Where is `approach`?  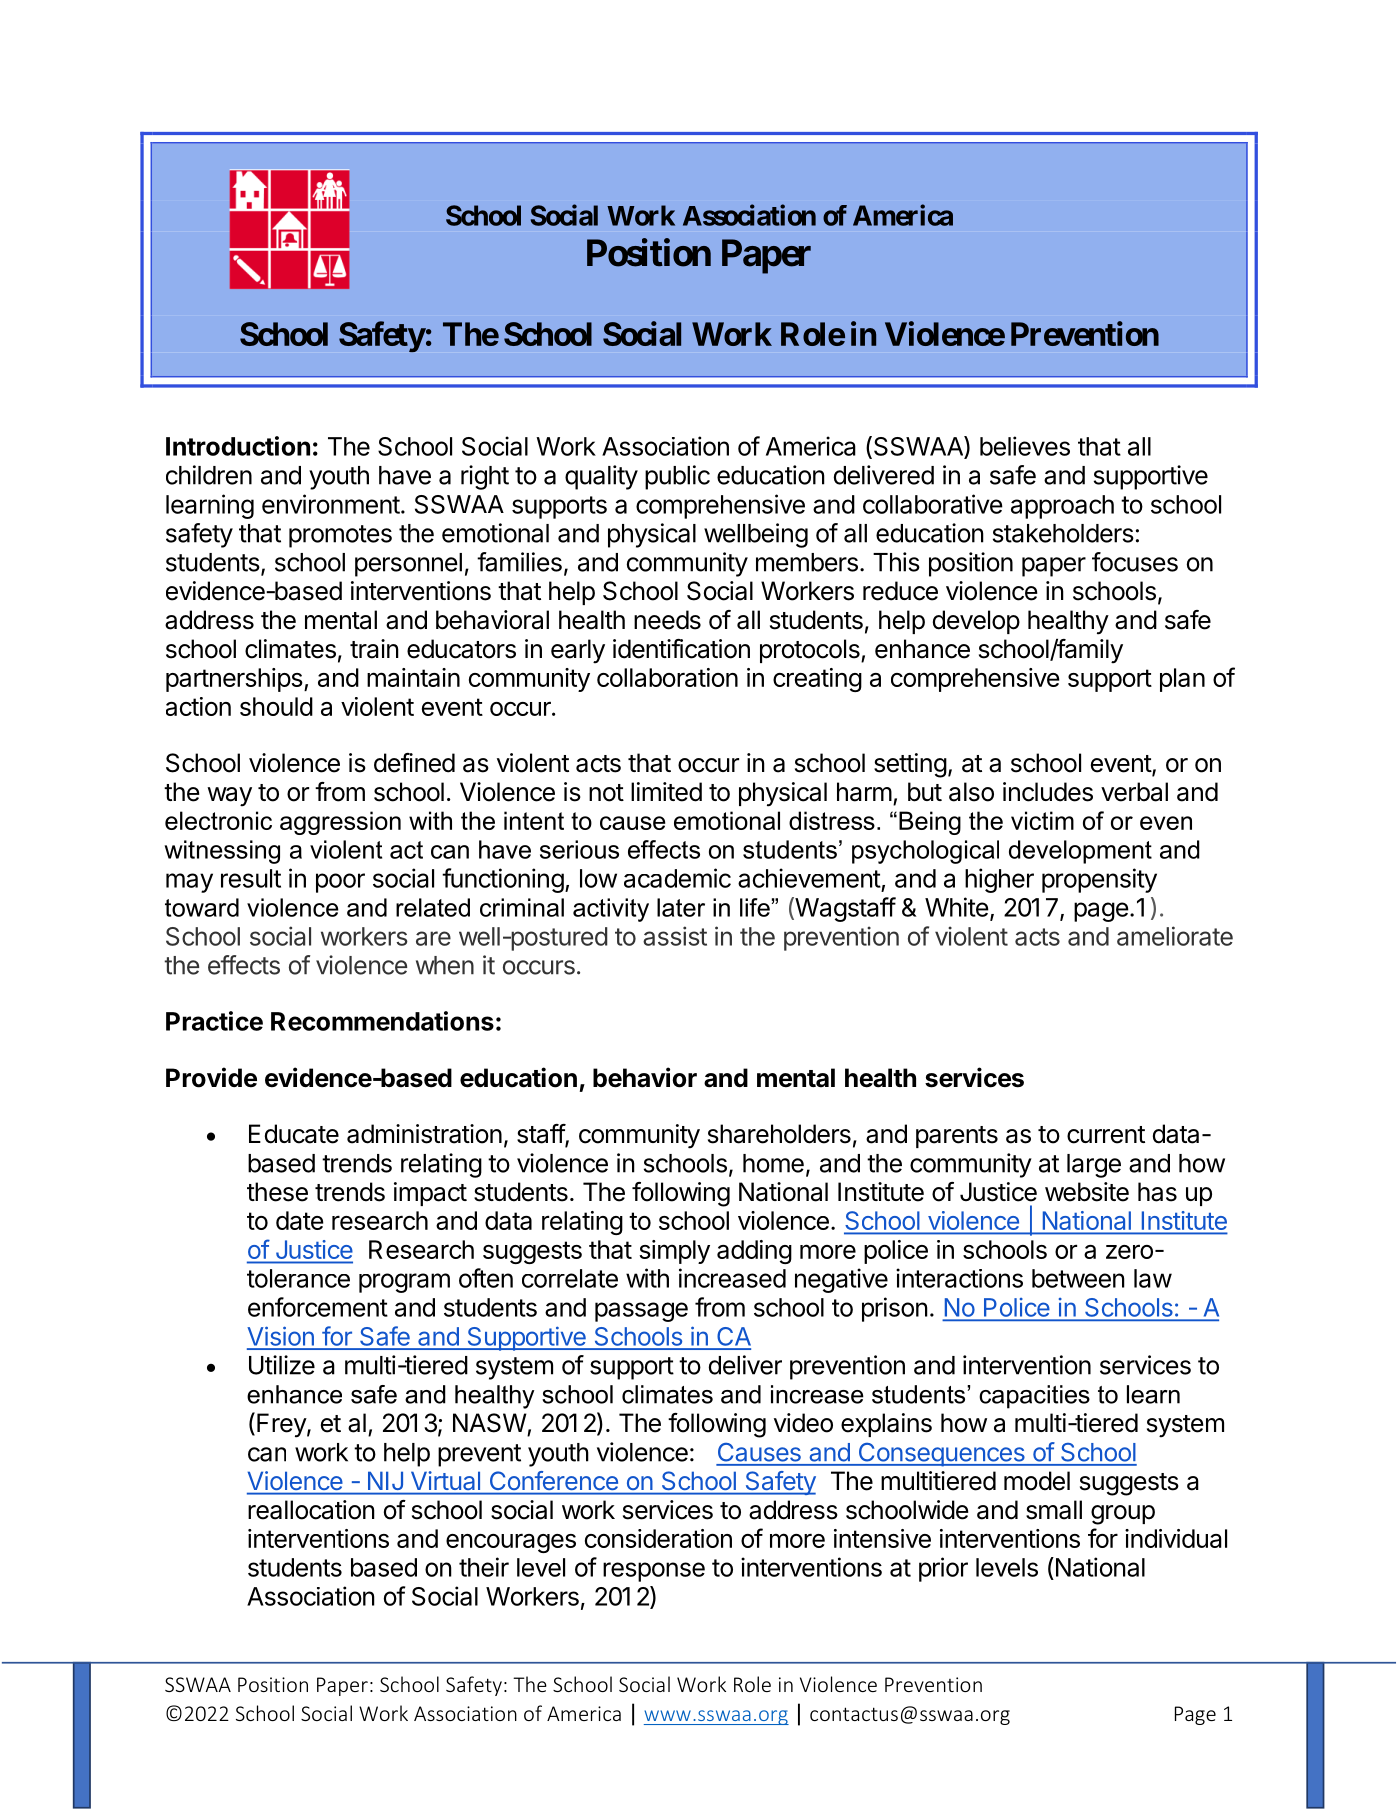
approach is located at coordinates (1062, 507).
